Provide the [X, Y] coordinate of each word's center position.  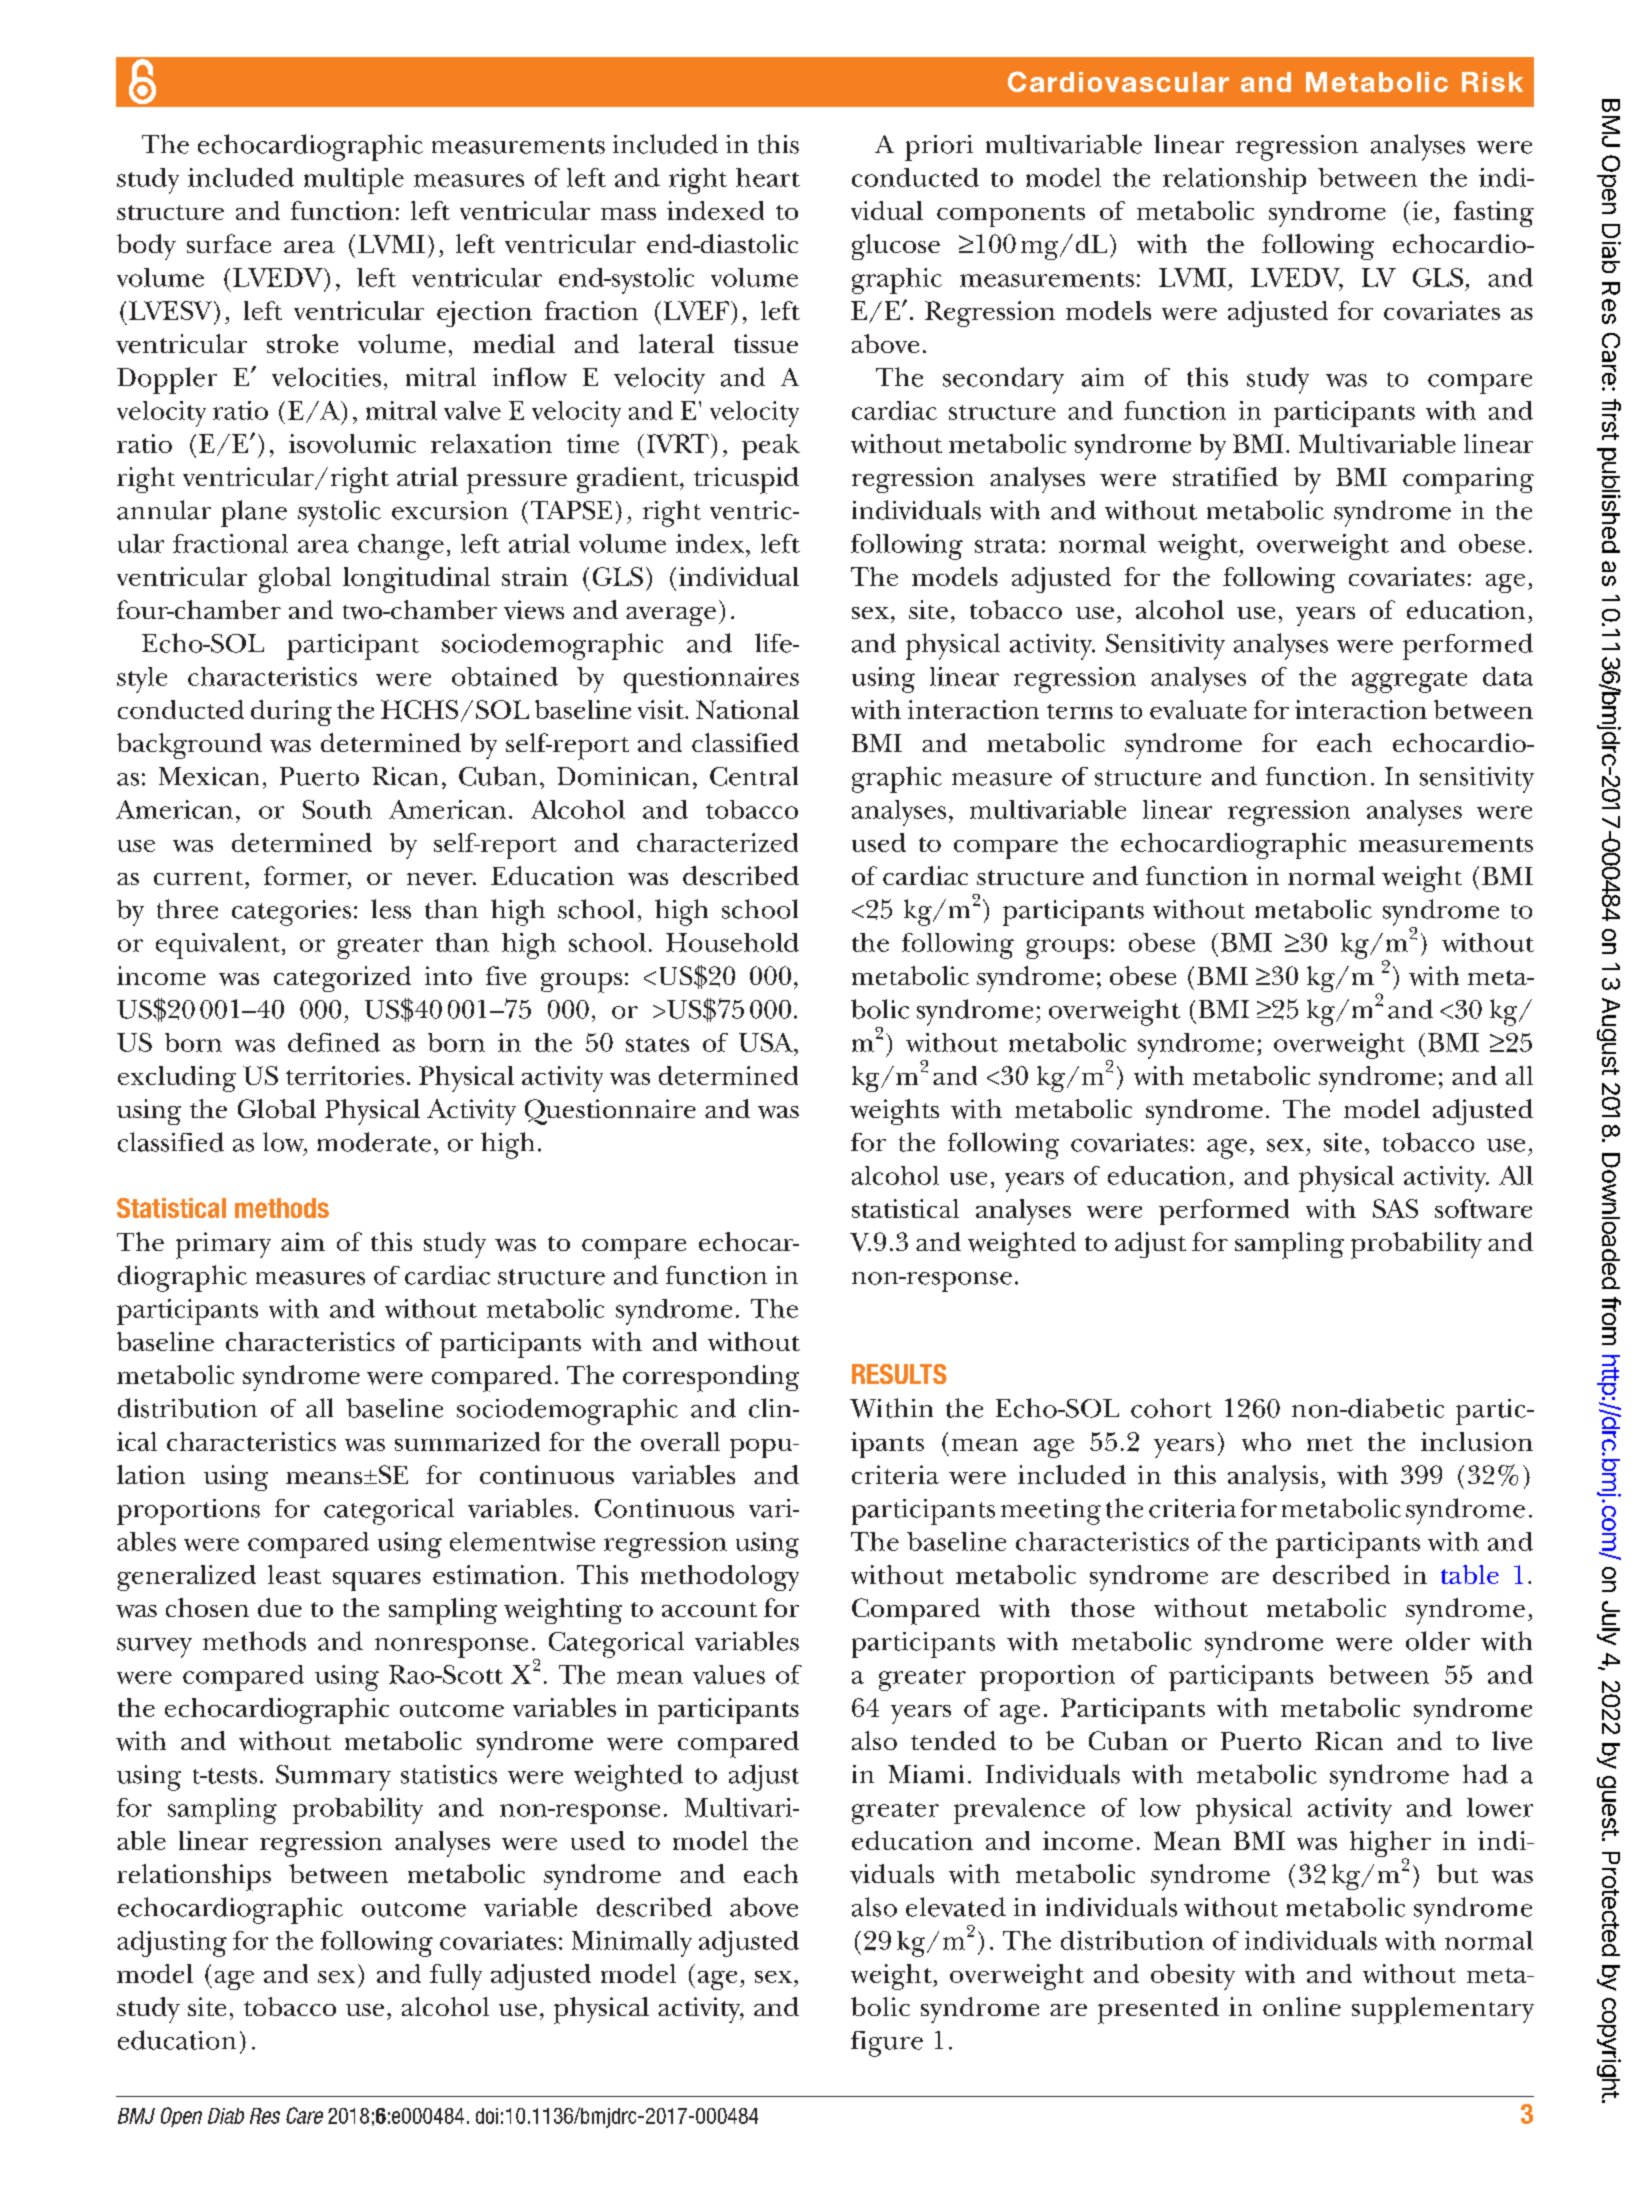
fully [456, 1977]
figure [887, 2044]
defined [334, 1042]
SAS [1395, 1208]
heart [768, 177]
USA [767, 1042]
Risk [1492, 82]
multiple [354, 181]
